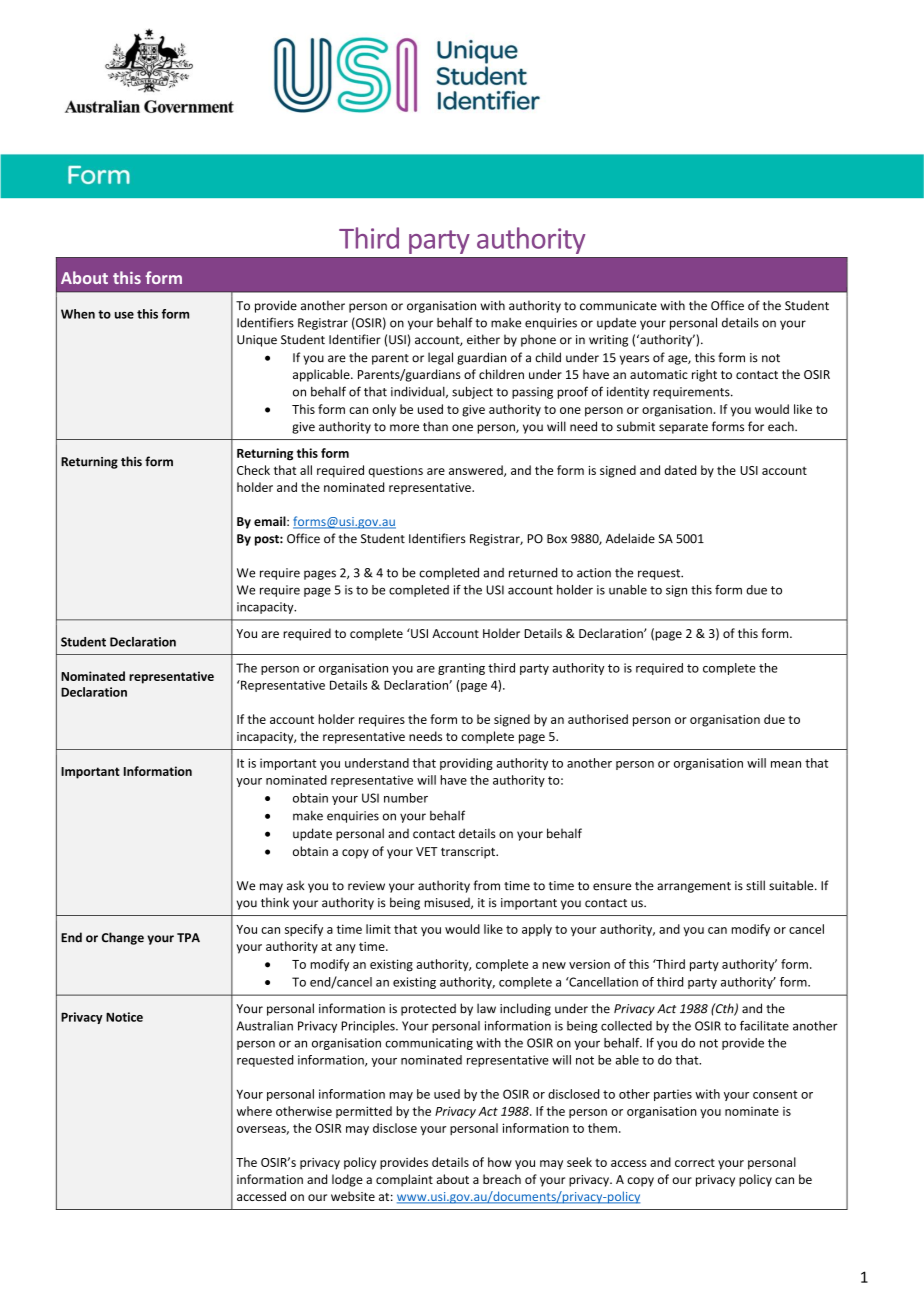  What do you see at coordinates (486, 885) in the page?
I see `from` at bounding box center [486, 885].
